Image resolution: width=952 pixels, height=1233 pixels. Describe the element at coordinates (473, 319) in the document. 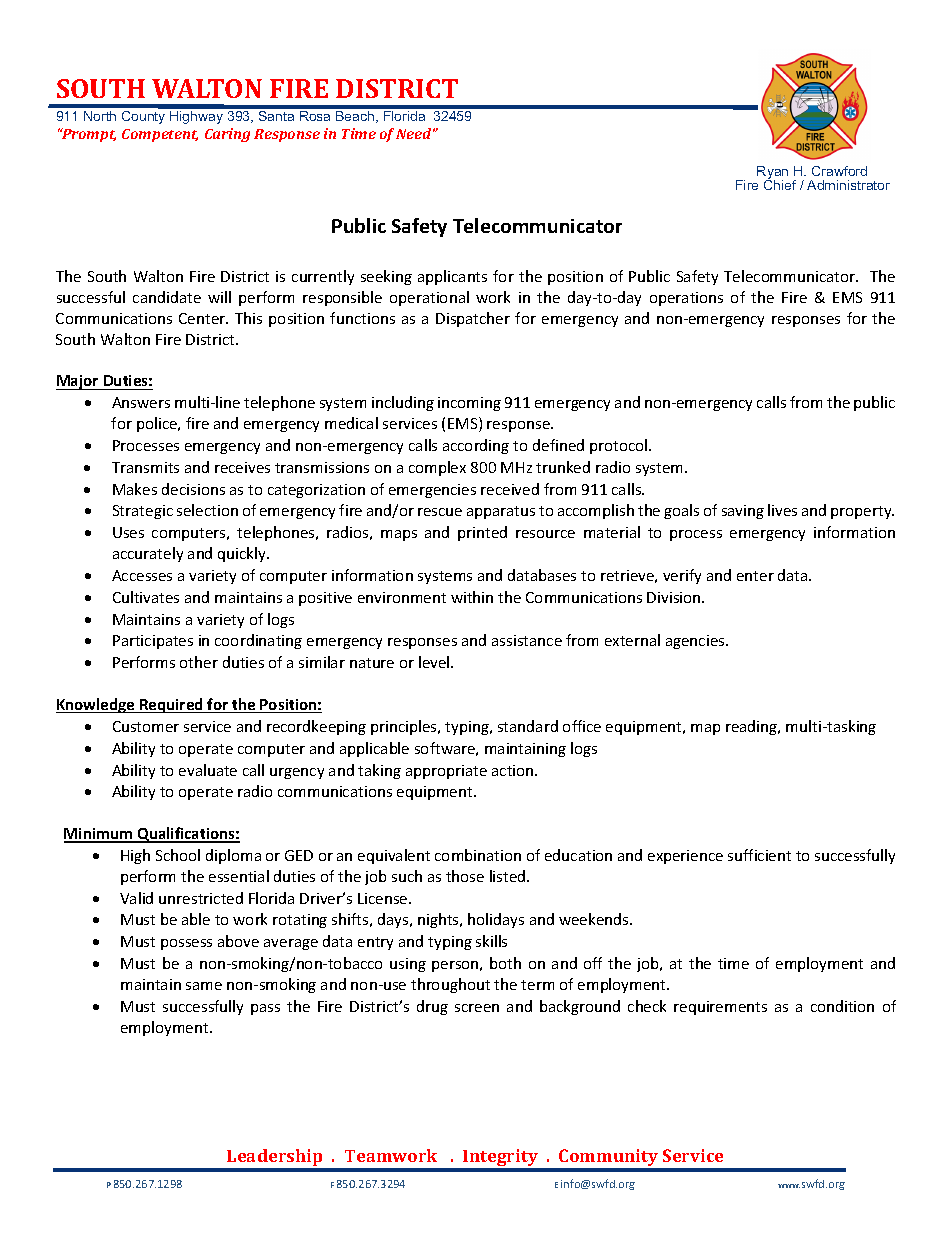

I see `Dispatcher` at that location.
